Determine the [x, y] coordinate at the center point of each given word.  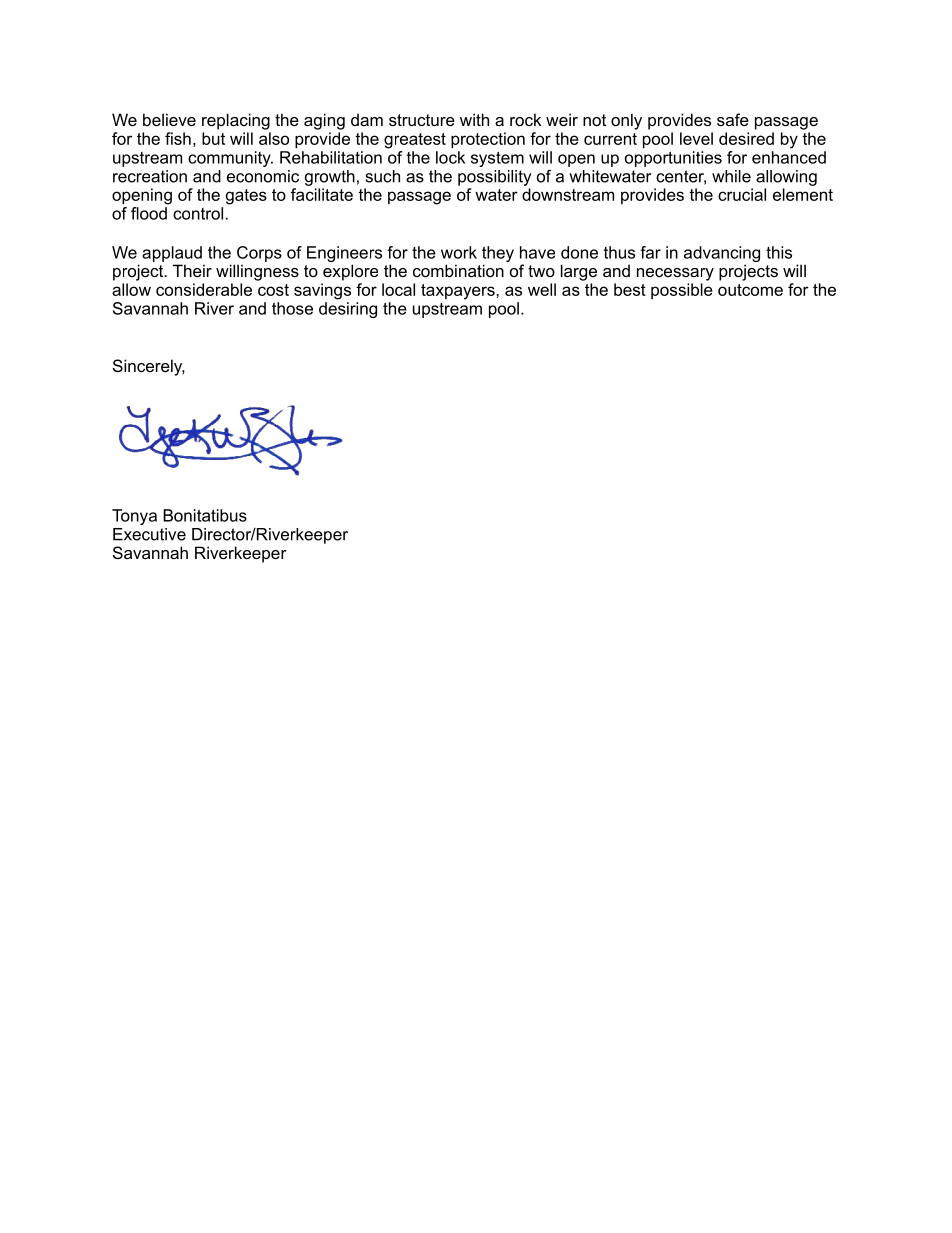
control [199, 213]
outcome [750, 290]
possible [682, 291]
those [292, 308]
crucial [742, 194]
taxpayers [459, 292]
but [213, 138]
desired [746, 138]
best [630, 289]
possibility [494, 178]
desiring [348, 310]
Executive [149, 534]
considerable [204, 289]
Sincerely [149, 367]
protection [488, 140]
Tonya [134, 517]
